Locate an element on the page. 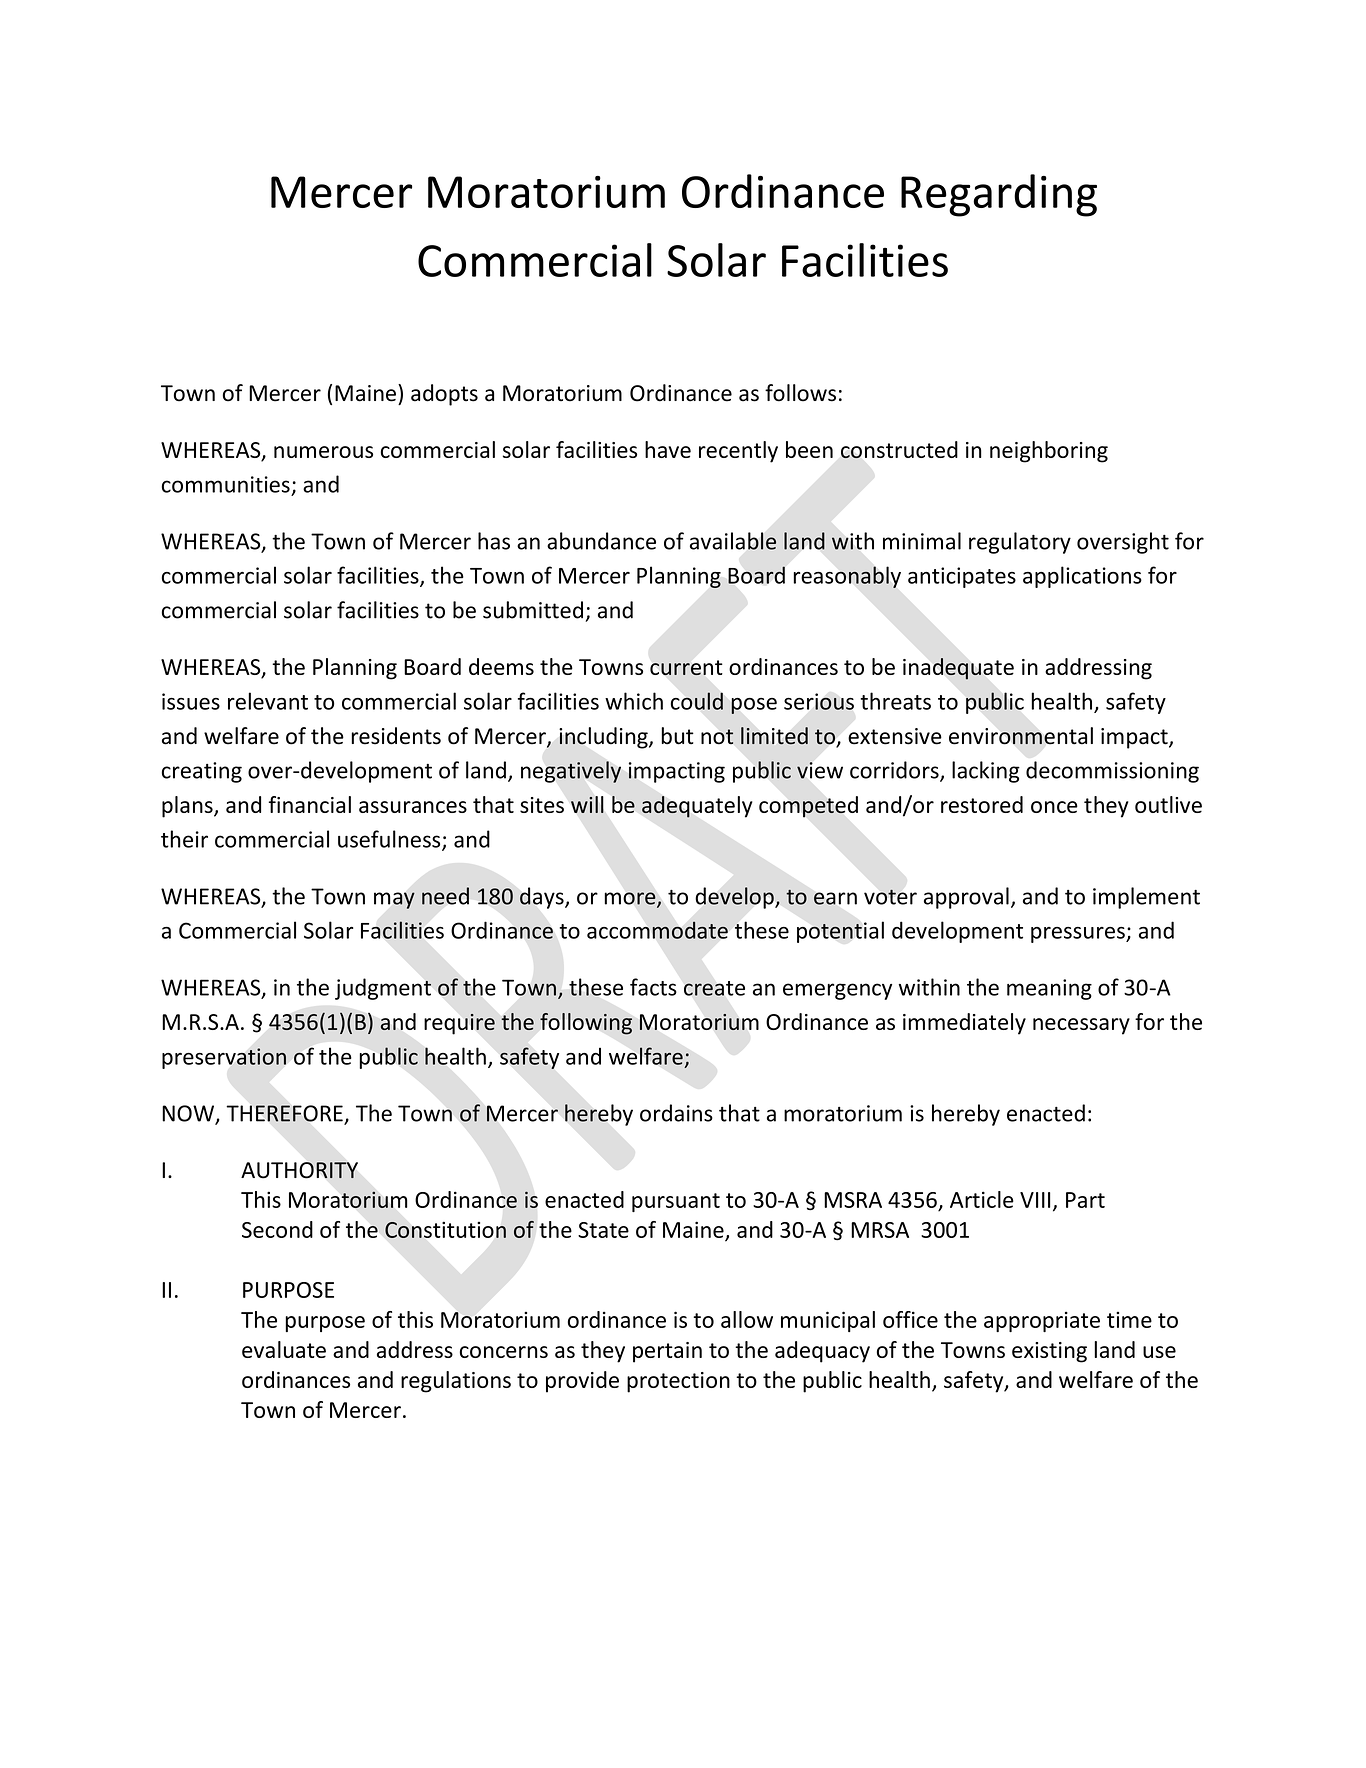  adopts is located at coordinates (444, 395).
